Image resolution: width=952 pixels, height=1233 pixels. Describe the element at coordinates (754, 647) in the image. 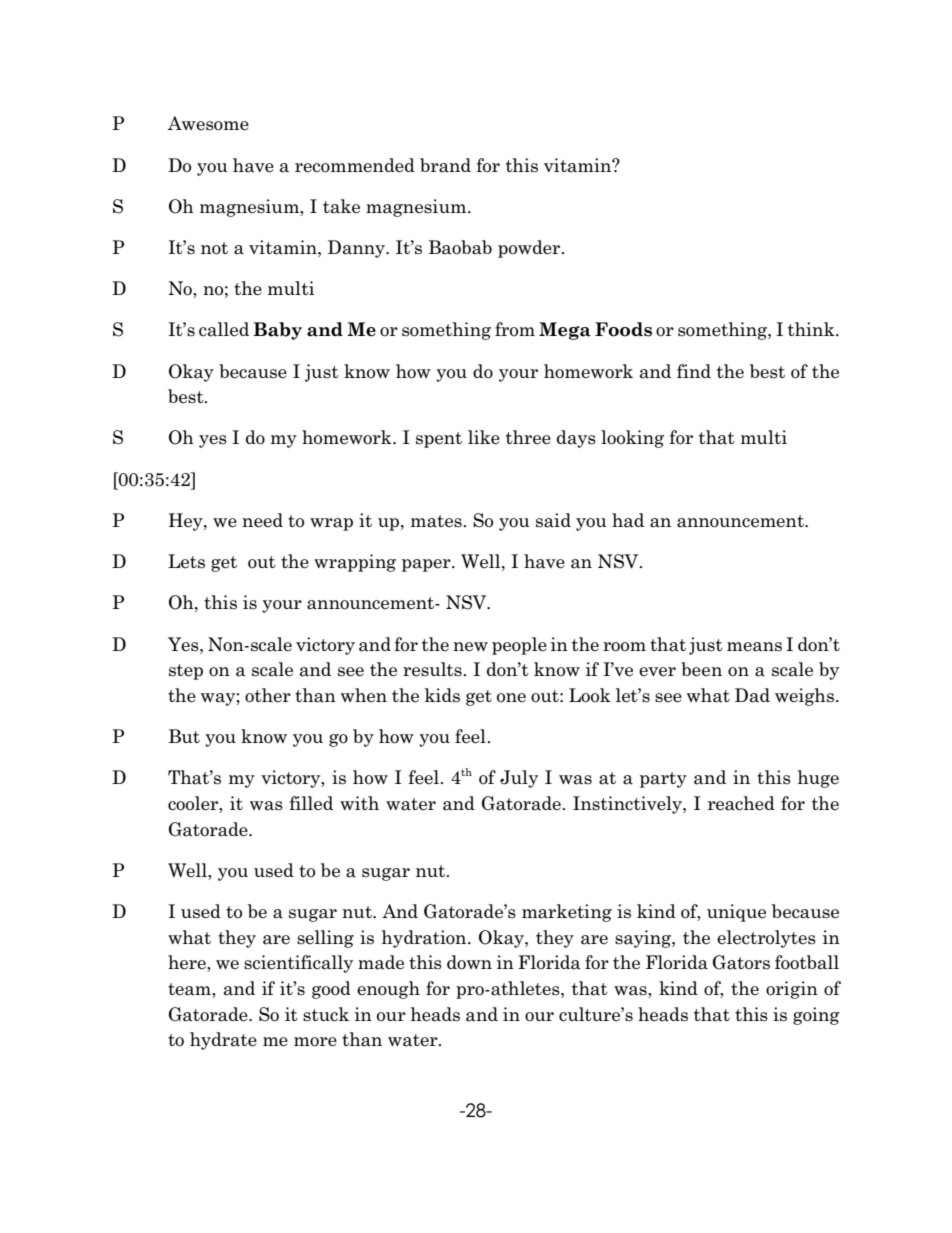

I see `means` at that location.
